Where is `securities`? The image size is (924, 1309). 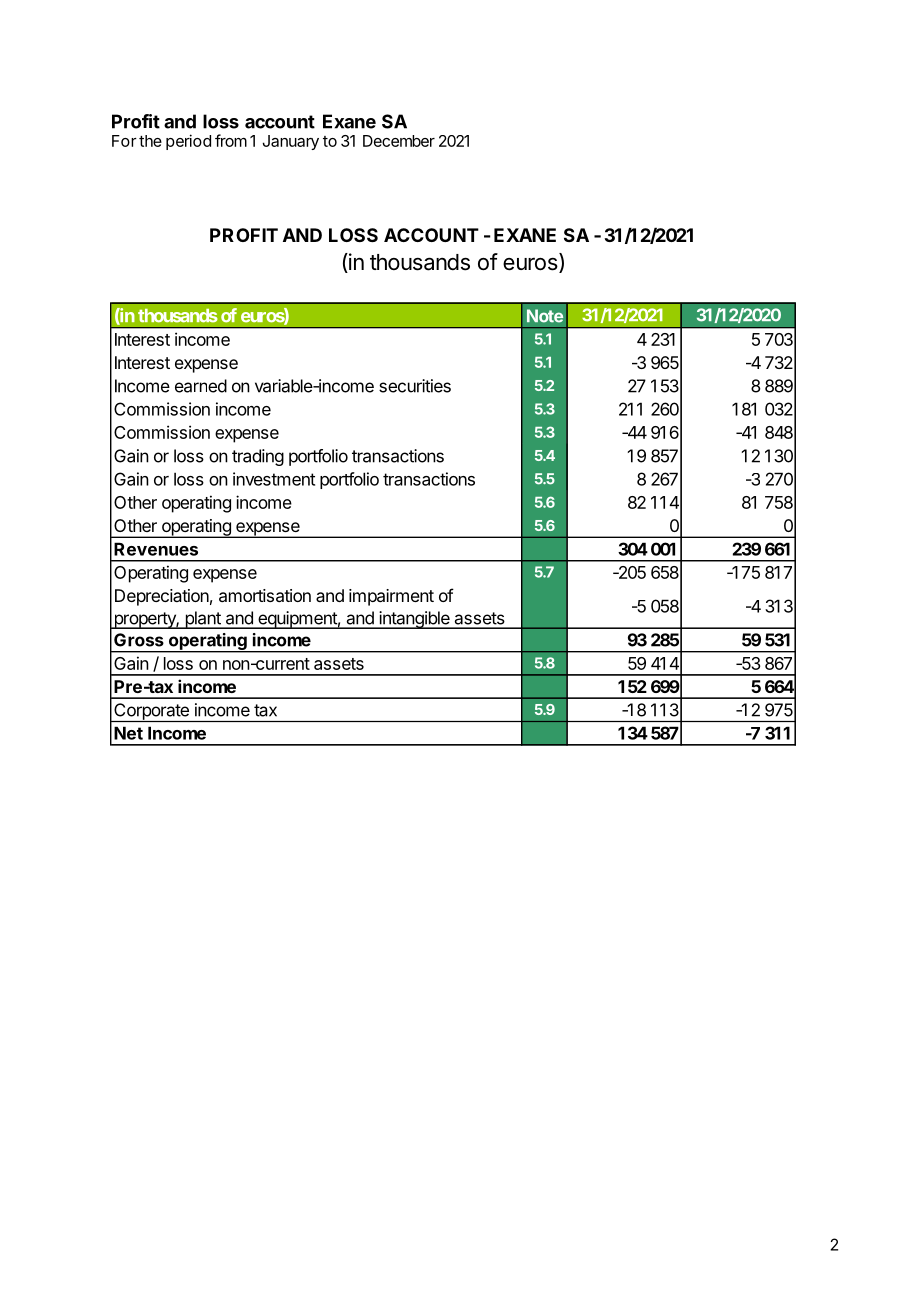
securities is located at coordinates (415, 386).
